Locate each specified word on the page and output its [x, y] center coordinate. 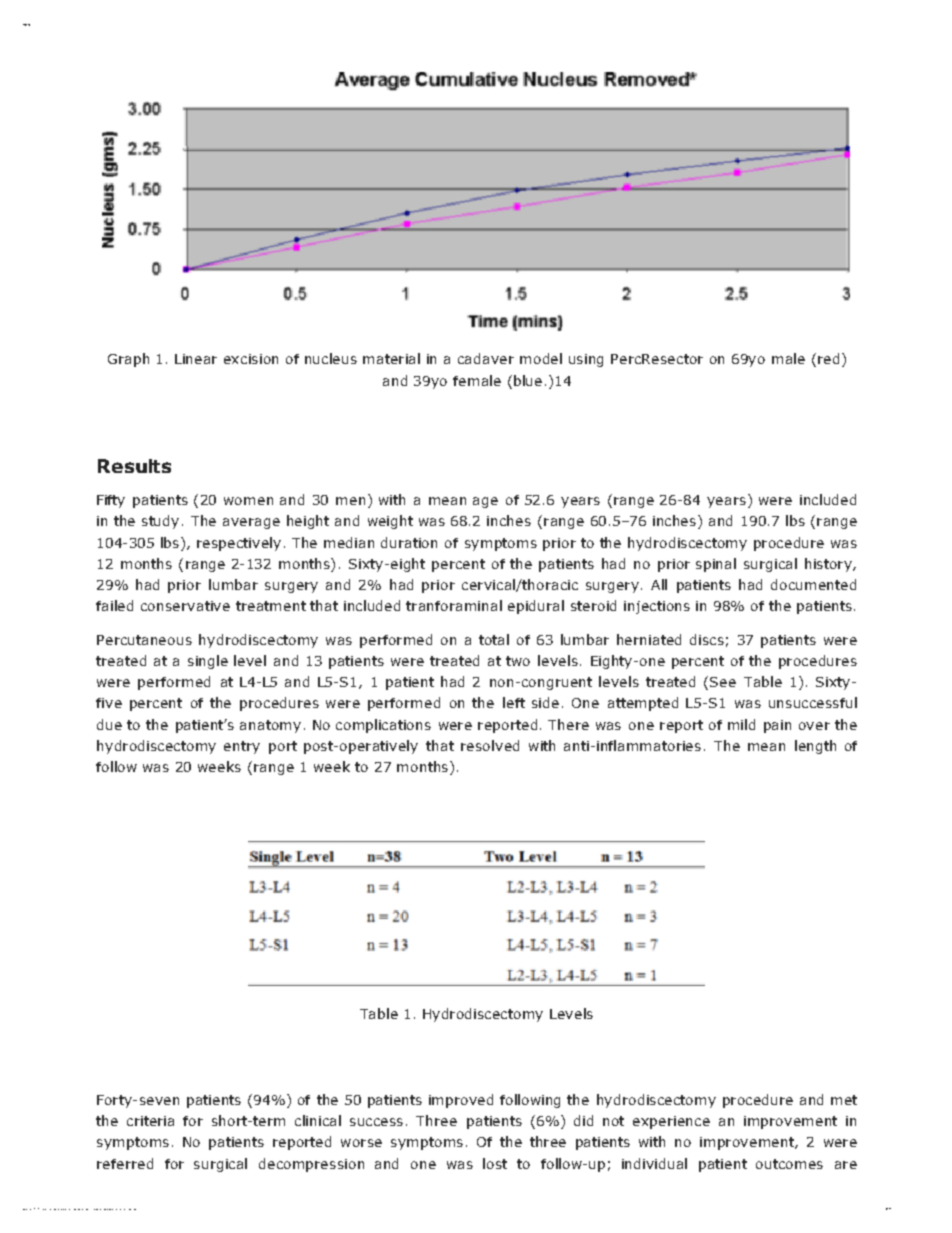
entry [242, 747]
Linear [196, 359]
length [815, 747]
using [586, 360]
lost [495, 1163]
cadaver [486, 358]
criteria [150, 1121]
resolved [490, 745]
